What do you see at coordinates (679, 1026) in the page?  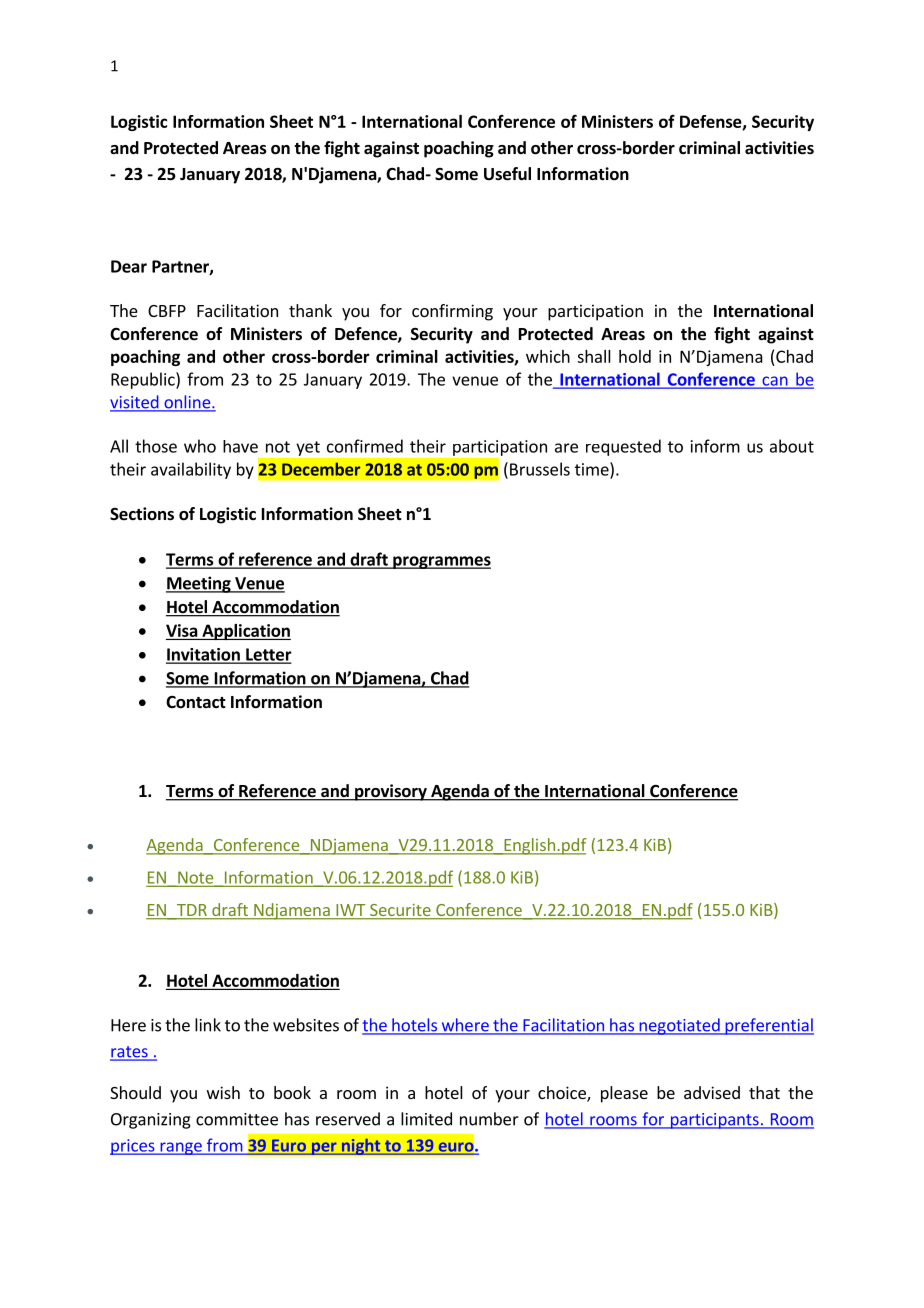 I see `negotiated` at bounding box center [679, 1026].
